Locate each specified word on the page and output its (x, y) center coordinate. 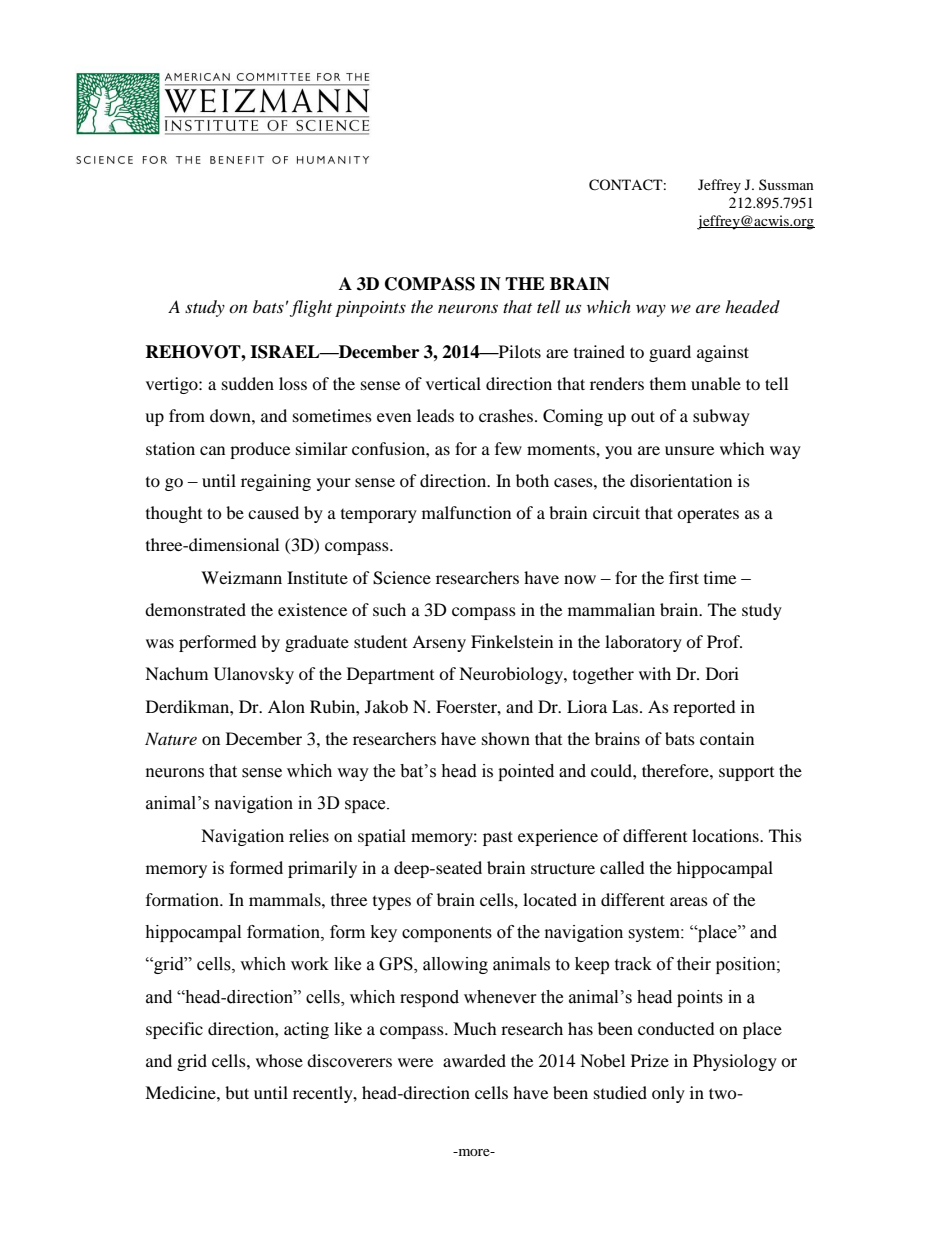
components (447, 934)
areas (689, 901)
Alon (286, 706)
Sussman (786, 184)
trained (599, 351)
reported (704, 708)
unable (716, 383)
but (237, 1092)
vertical (453, 383)
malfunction (466, 512)
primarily (322, 869)
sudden (248, 383)
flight (311, 308)
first (684, 577)
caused (273, 512)
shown (506, 738)
